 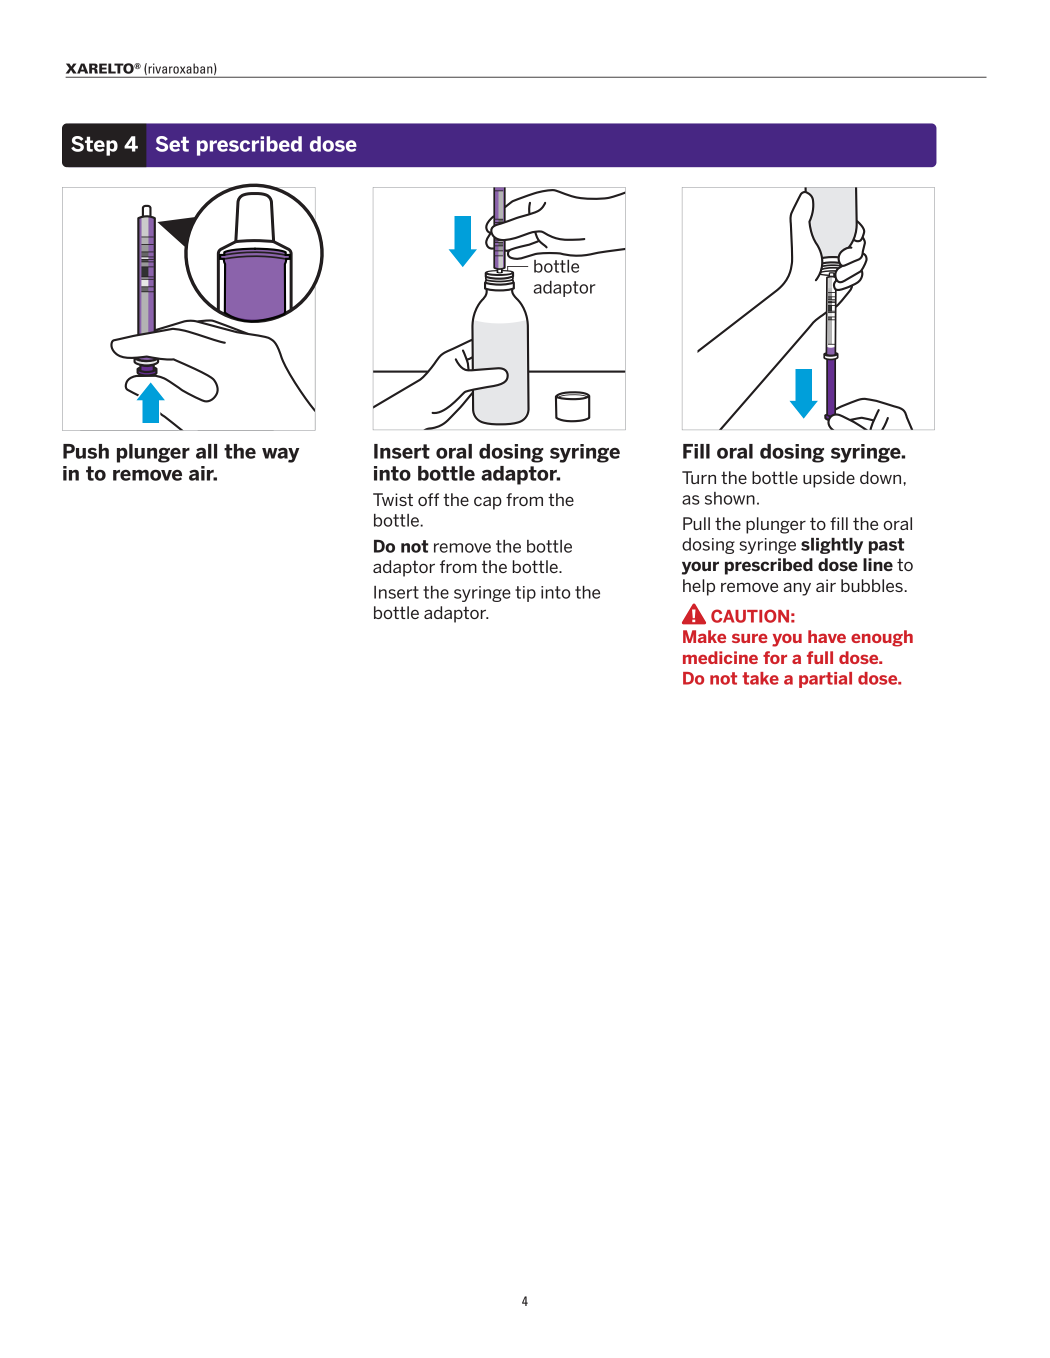 I want to click on Make, so click(x=704, y=636).
